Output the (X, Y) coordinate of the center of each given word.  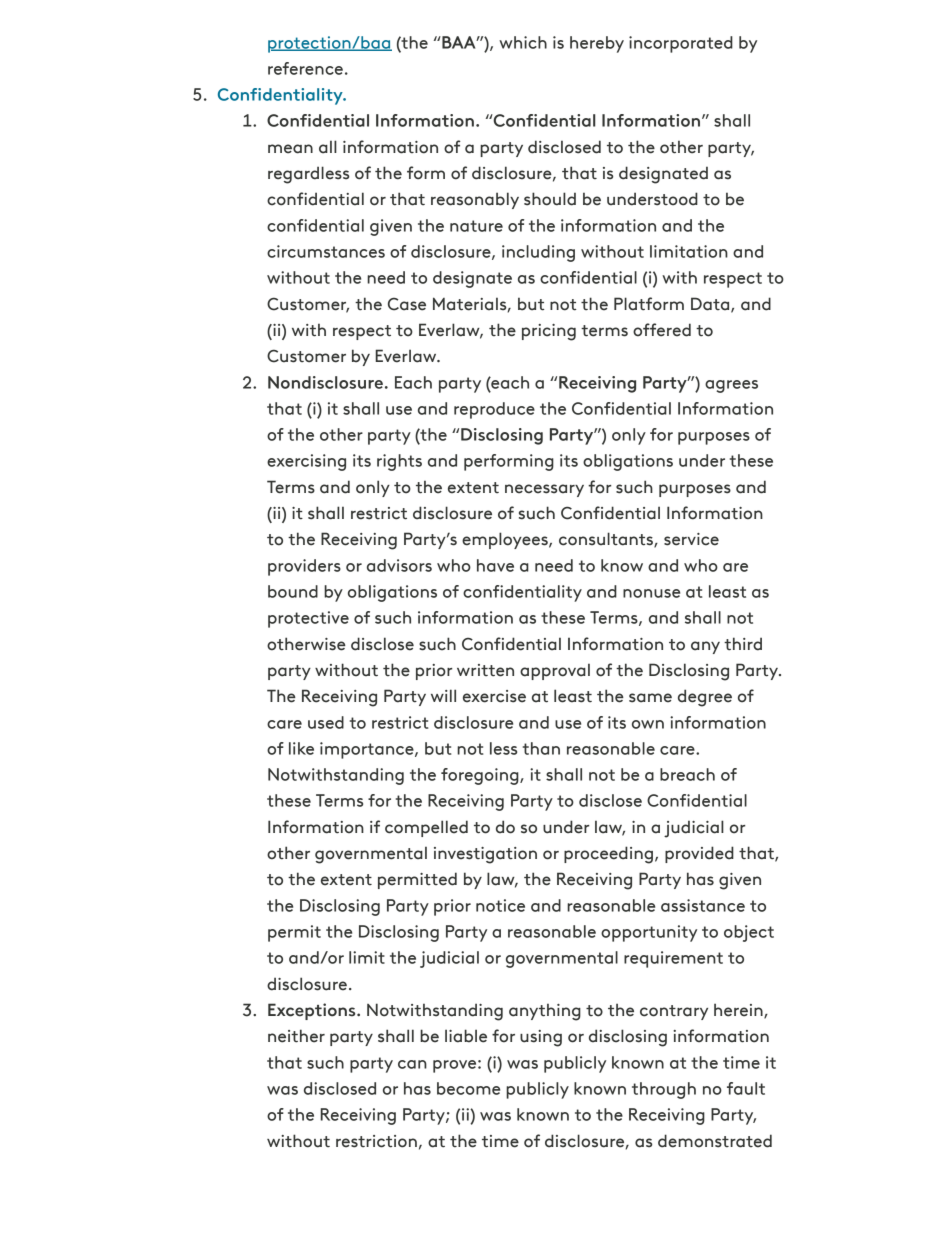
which (523, 42)
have (495, 565)
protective (308, 619)
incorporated (681, 44)
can (412, 1064)
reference (305, 68)
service (691, 539)
